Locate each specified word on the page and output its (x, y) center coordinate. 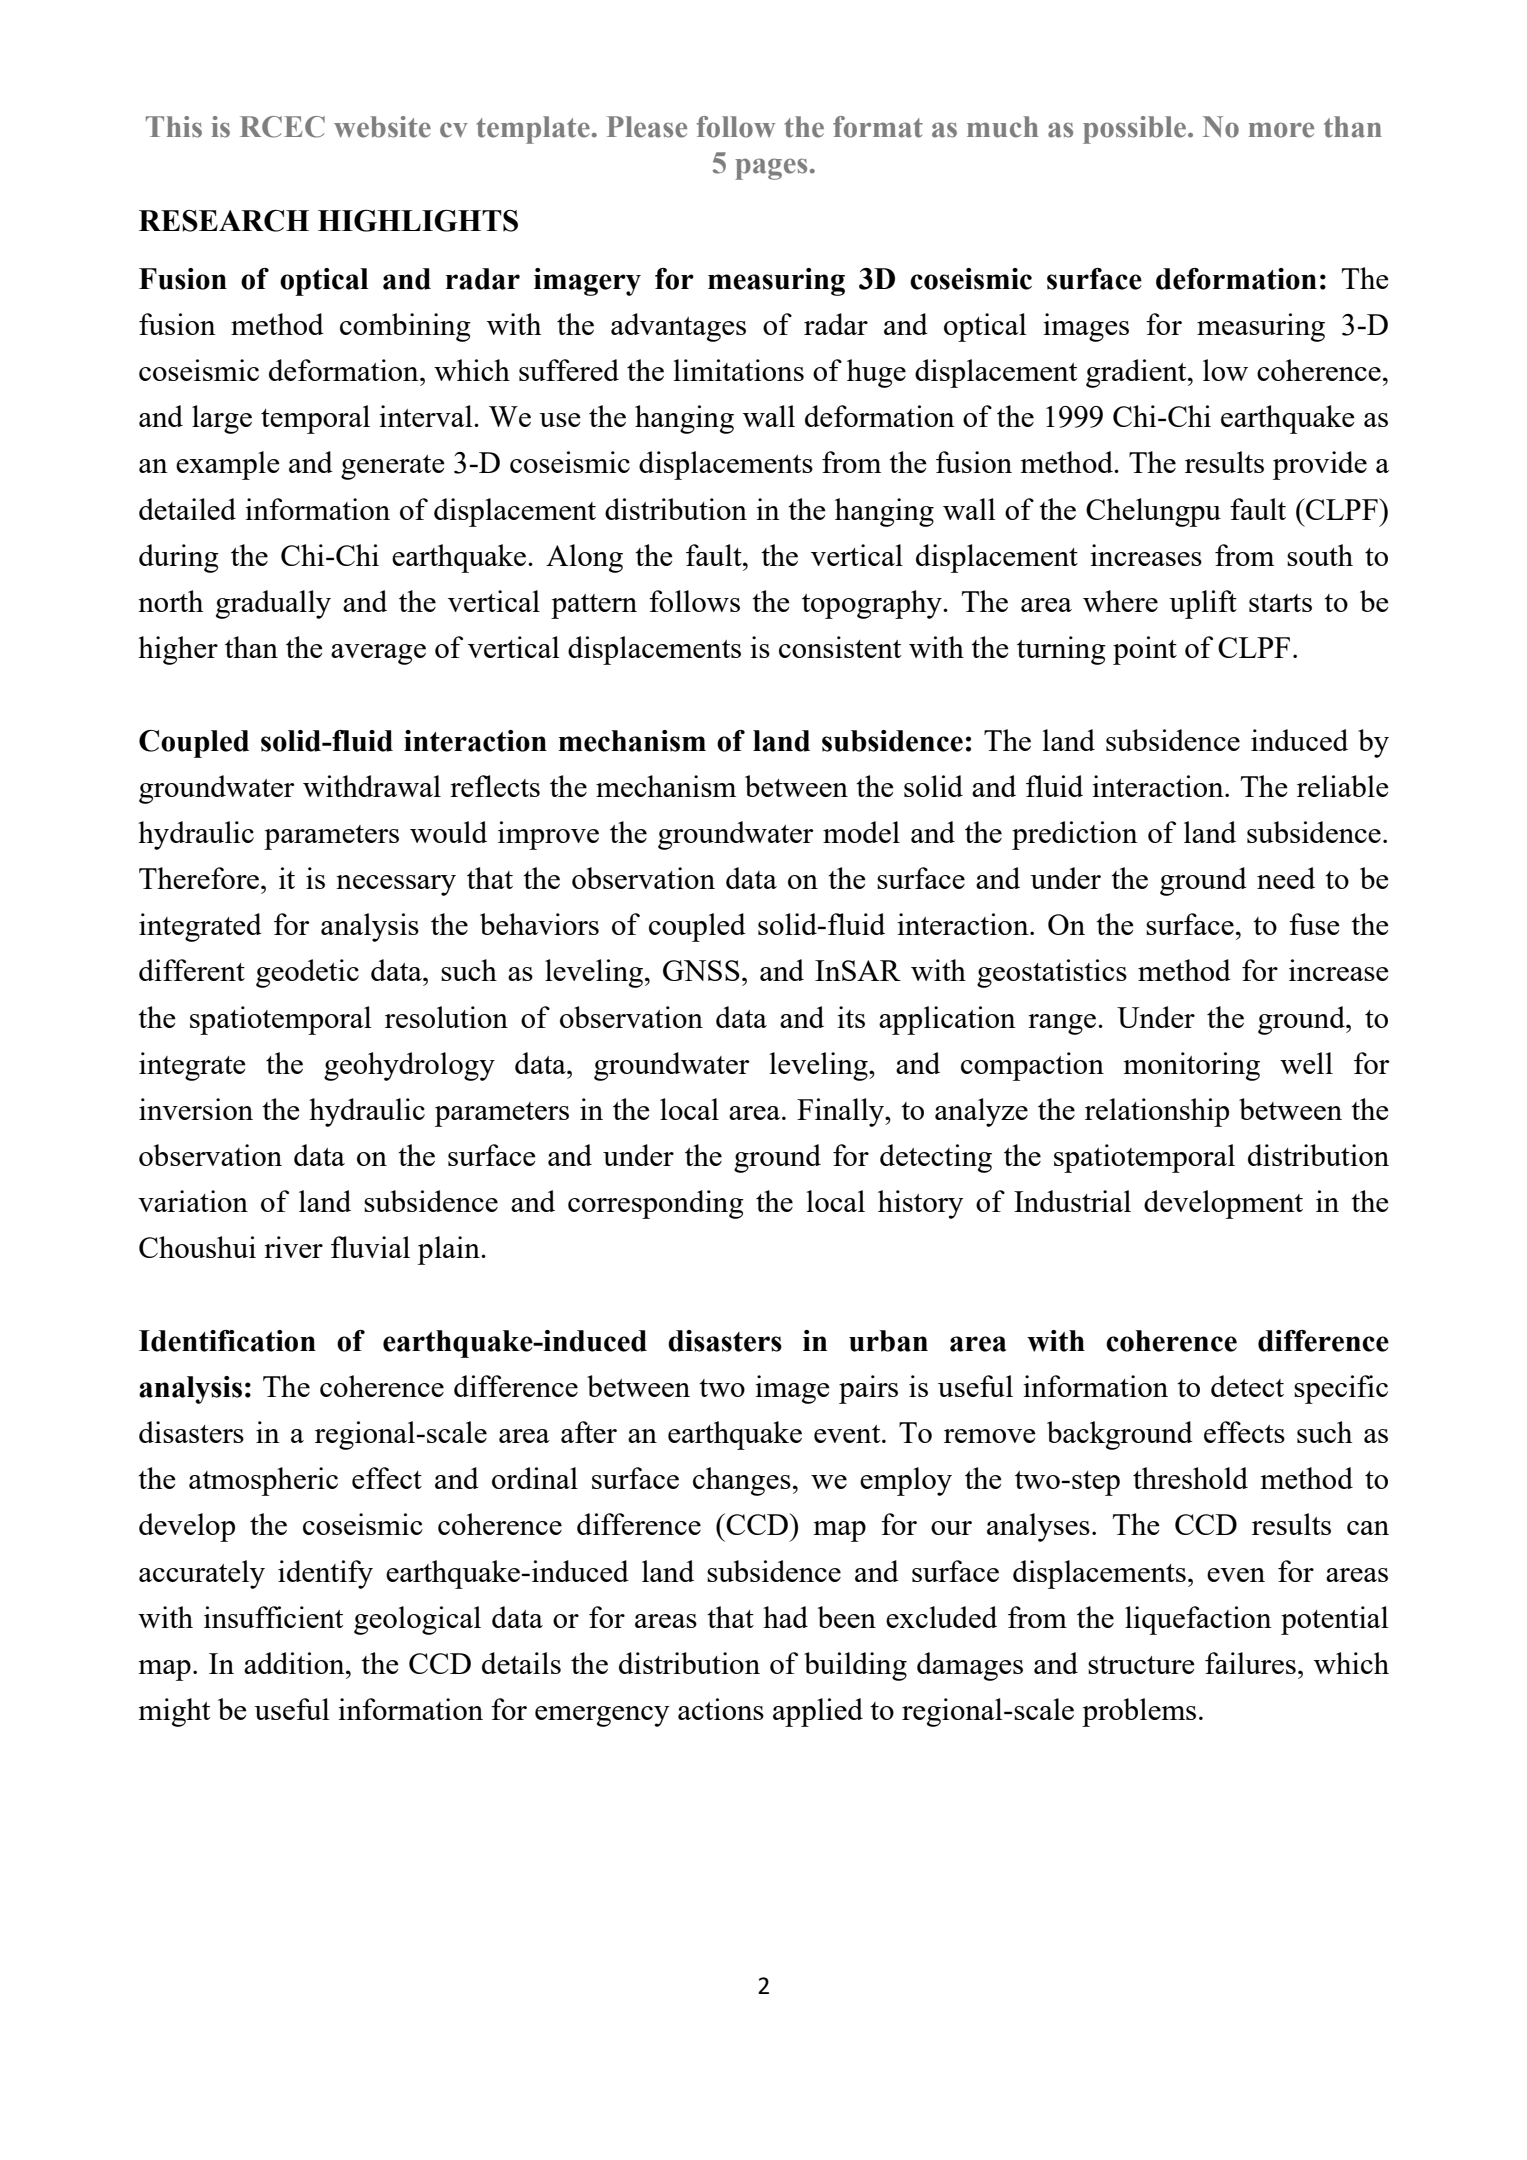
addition (295, 1663)
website (382, 127)
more (1281, 130)
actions (721, 1709)
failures (1250, 1663)
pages (771, 169)
